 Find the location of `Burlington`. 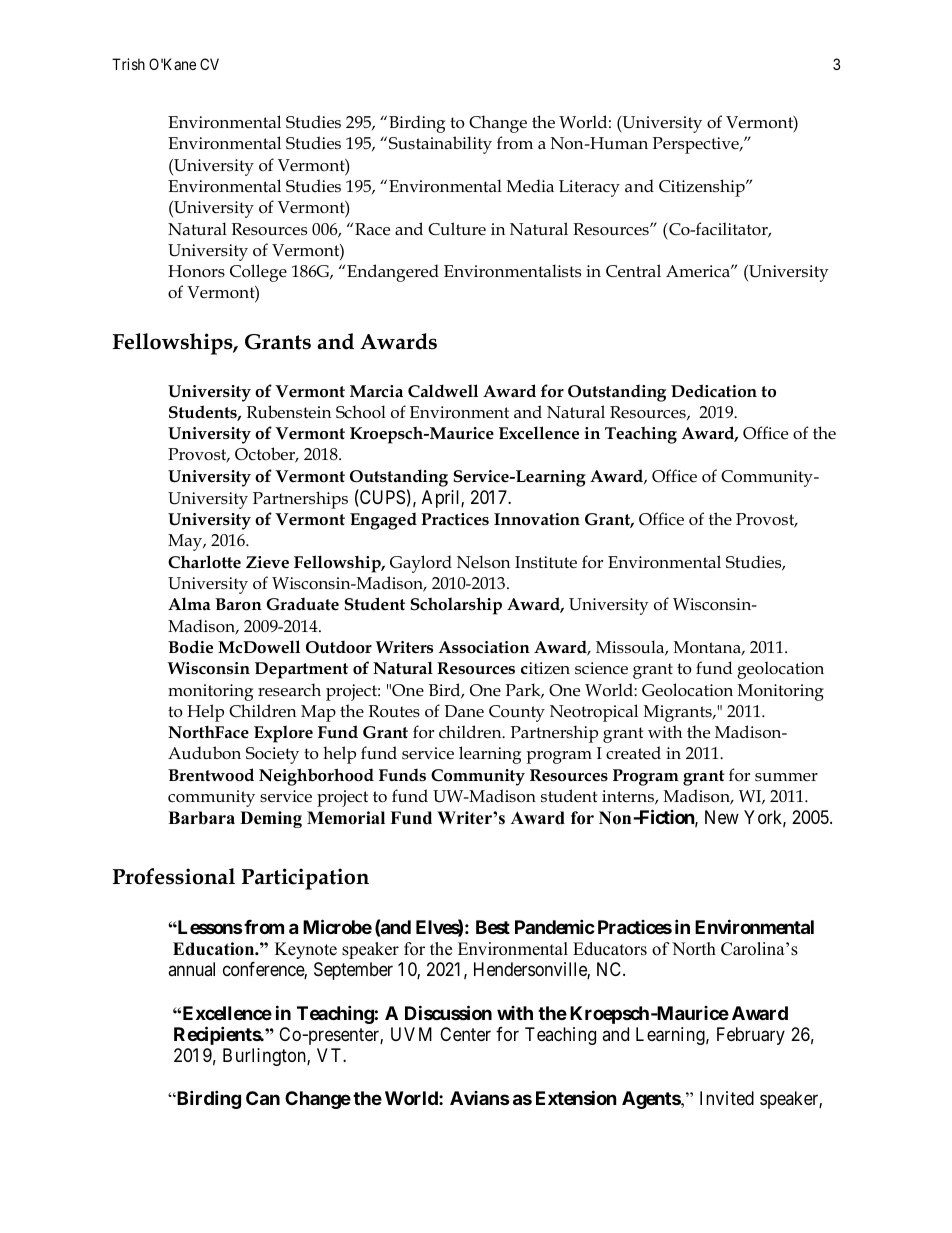

Burlington is located at coordinates (265, 1057).
